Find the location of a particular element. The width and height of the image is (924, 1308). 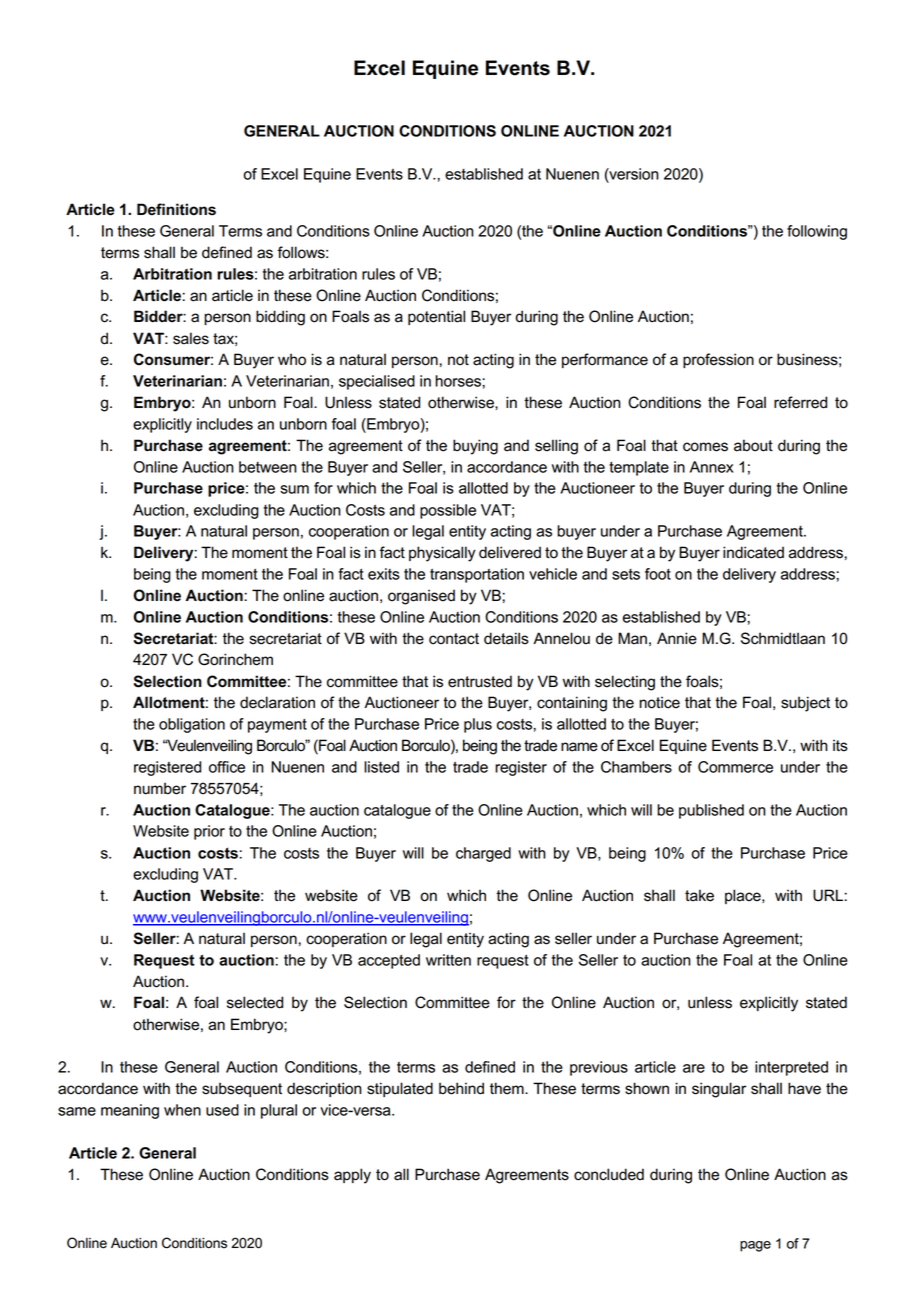

potential is located at coordinates (436, 317).
